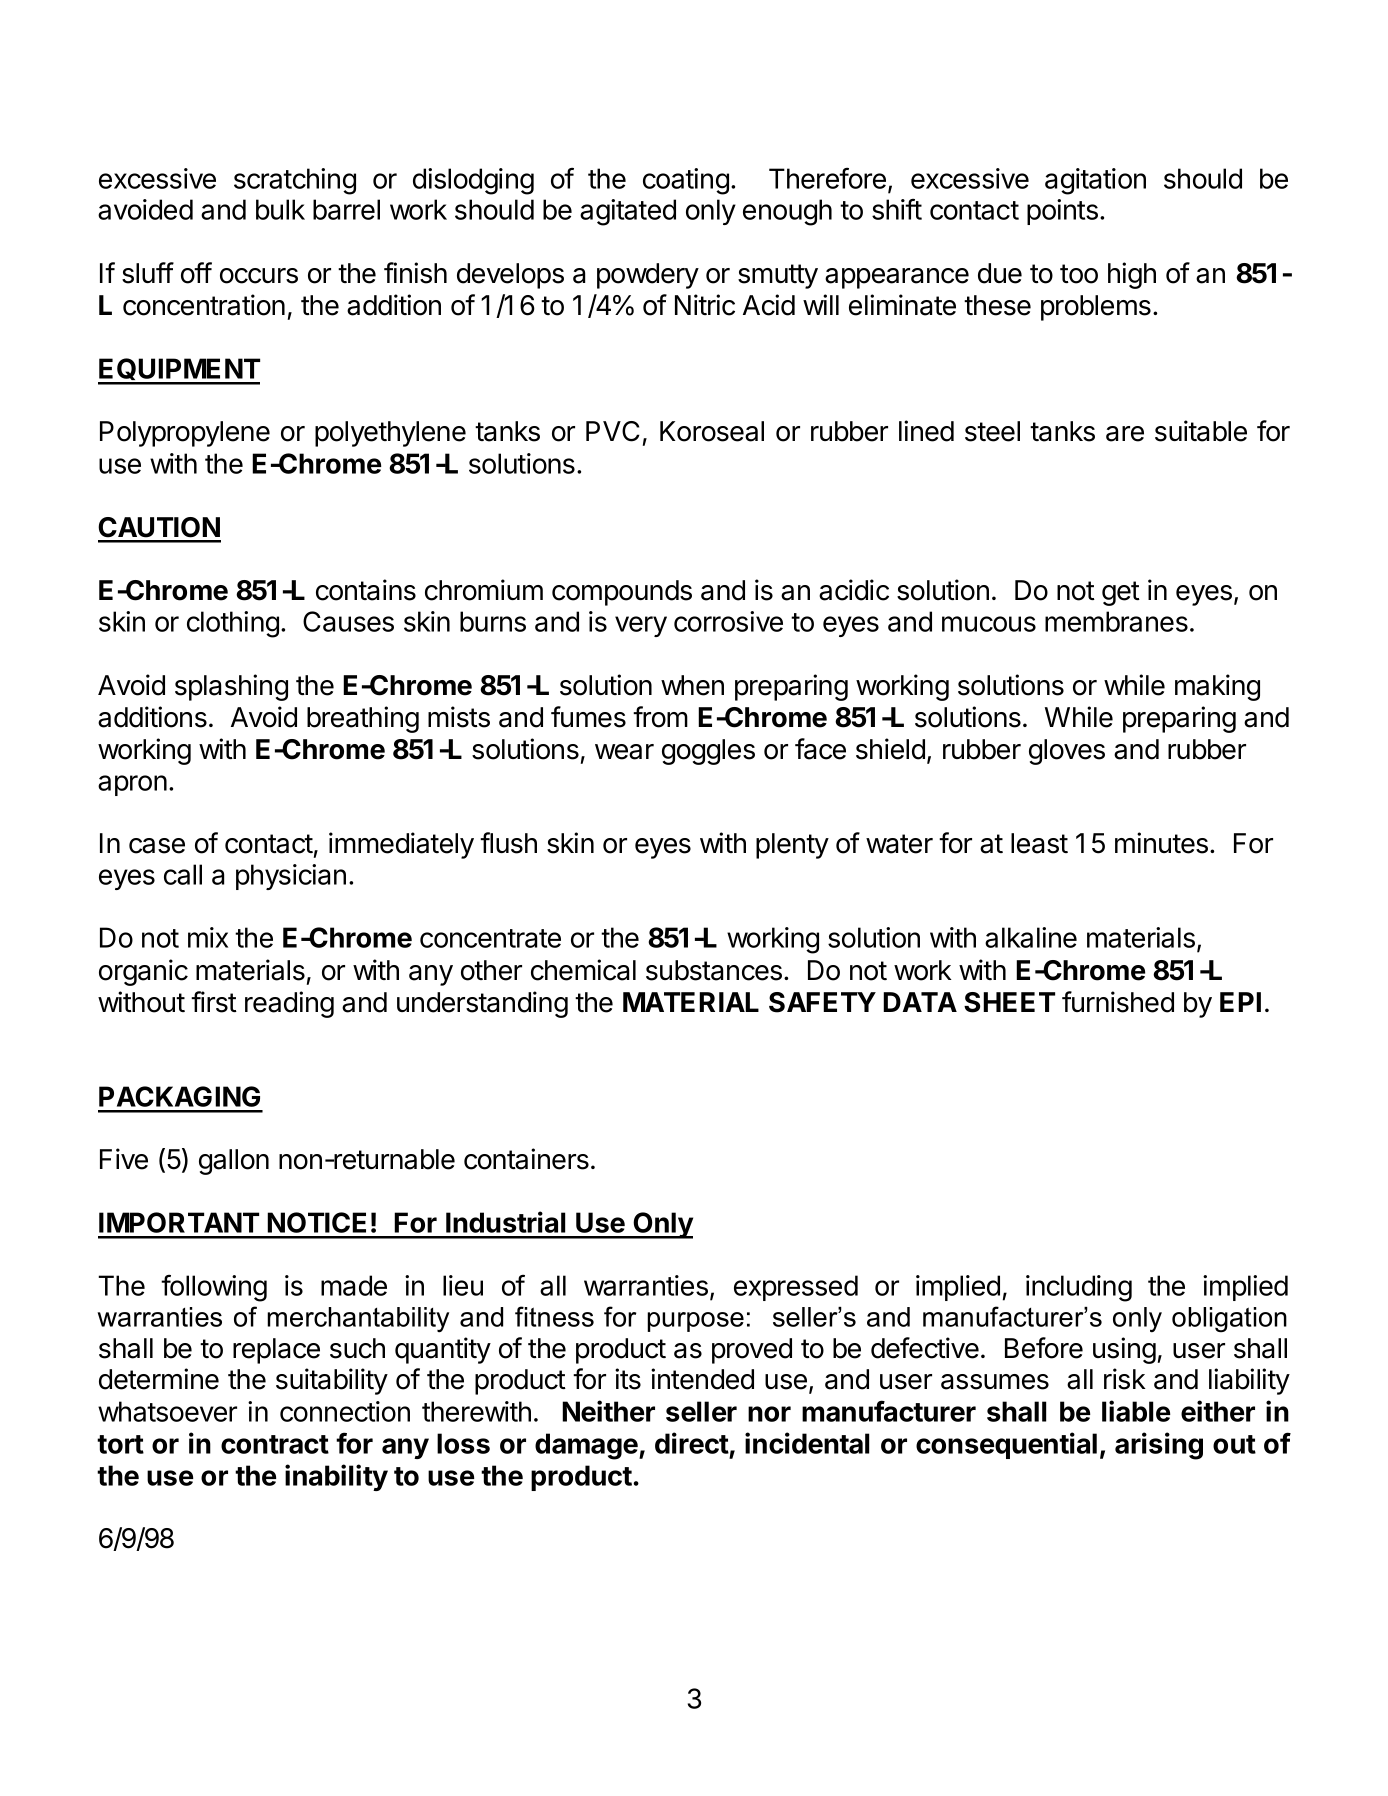 The width and height of the document is (1388, 1796). What do you see at coordinates (1116, 621) in the document?
I see `membranes` at bounding box center [1116, 621].
